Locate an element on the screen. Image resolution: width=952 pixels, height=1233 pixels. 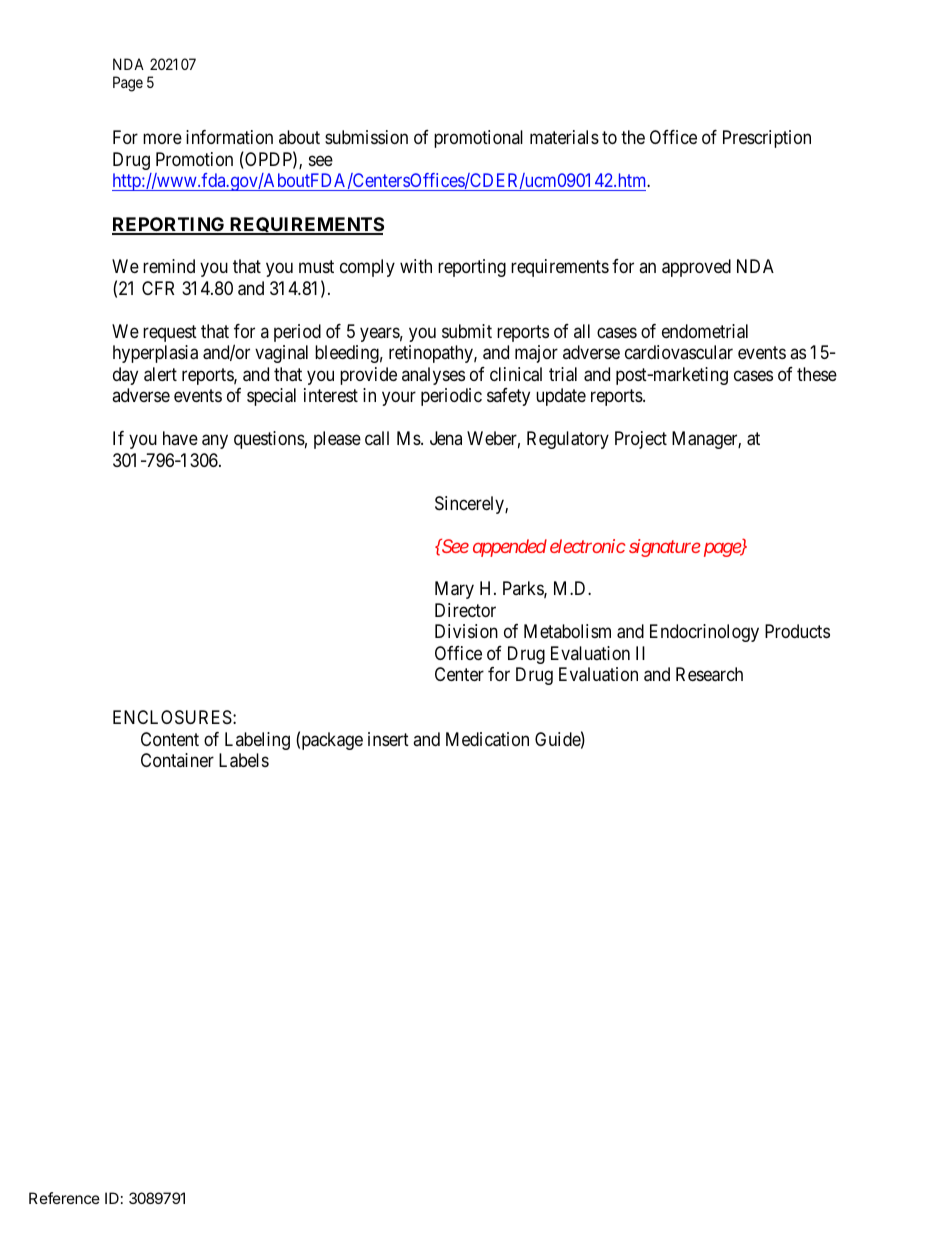
Medication is located at coordinates (487, 739).
